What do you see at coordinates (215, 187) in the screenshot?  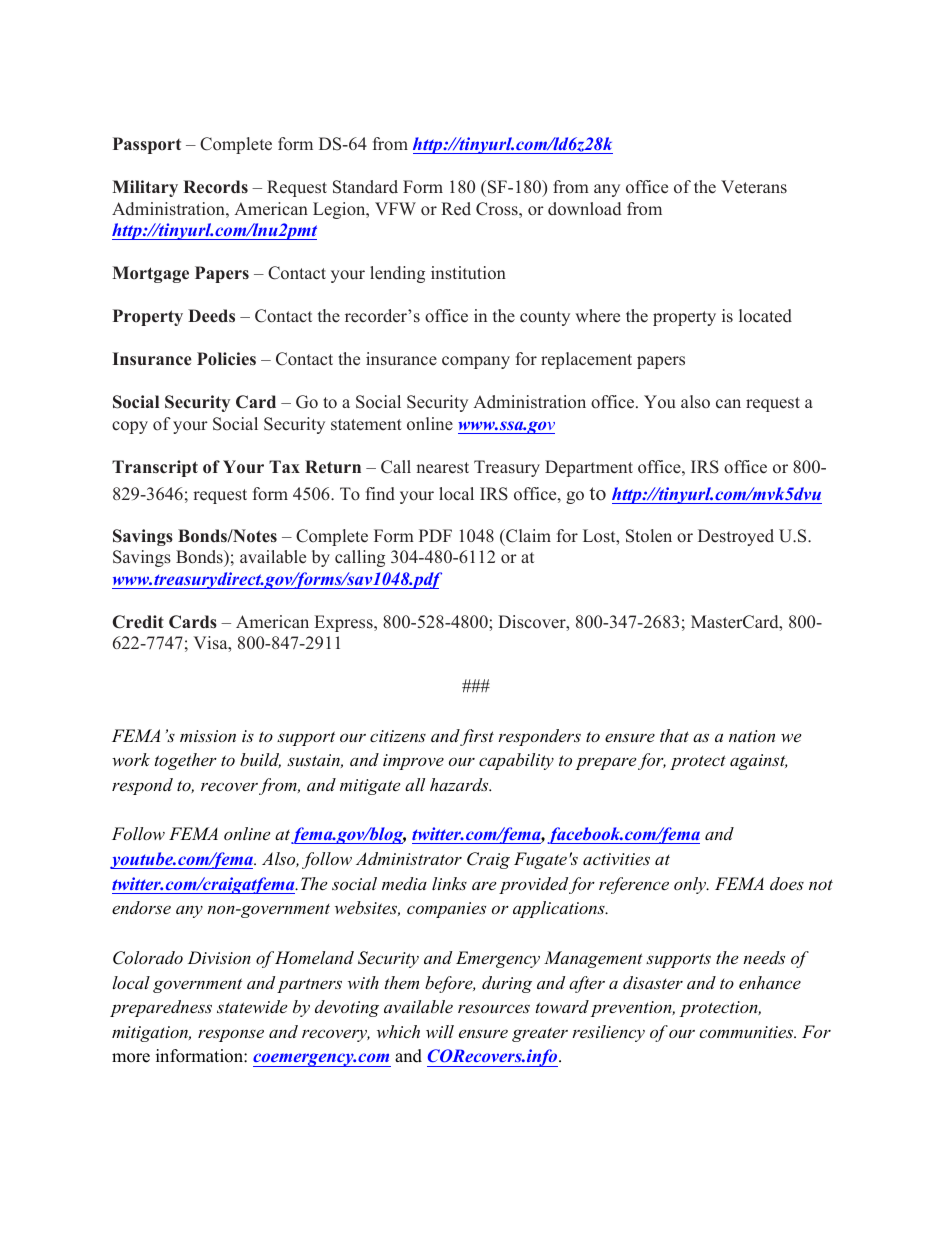 I see `Records` at bounding box center [215, 187].
